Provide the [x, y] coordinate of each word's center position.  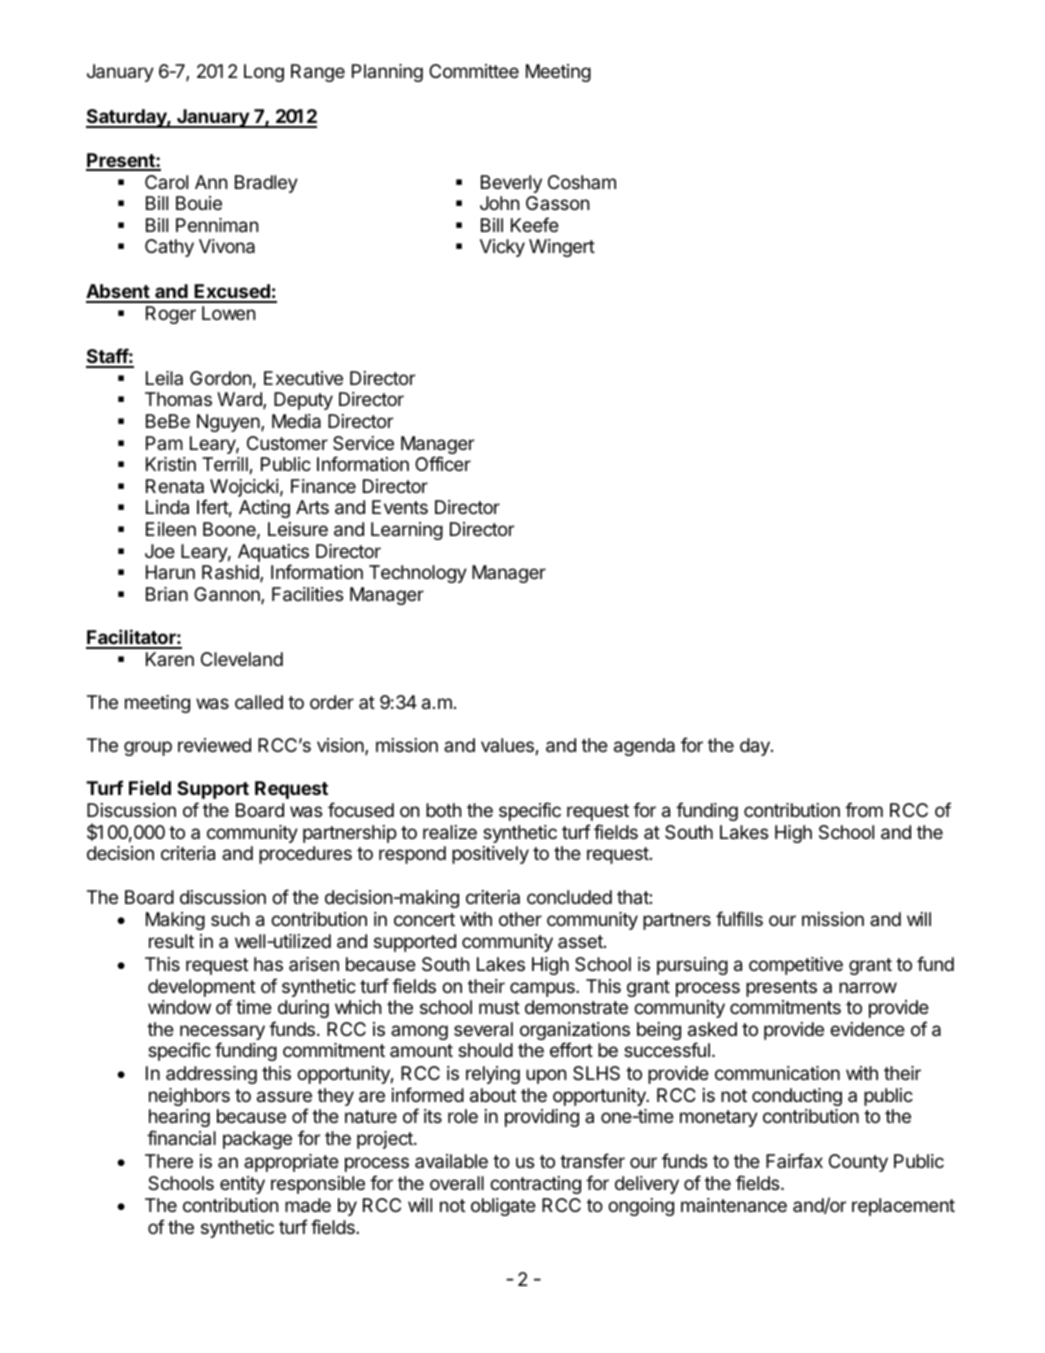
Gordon [220, 378]
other [520, 919]
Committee [474, 71]
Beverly [511, 184]
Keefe [535, 224]
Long [264, 73]
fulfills [739, 918]
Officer [443, 463]
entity [242, 1185]
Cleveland [242, 659]
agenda [644, 747]
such [230, 919]
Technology [418, 574]
